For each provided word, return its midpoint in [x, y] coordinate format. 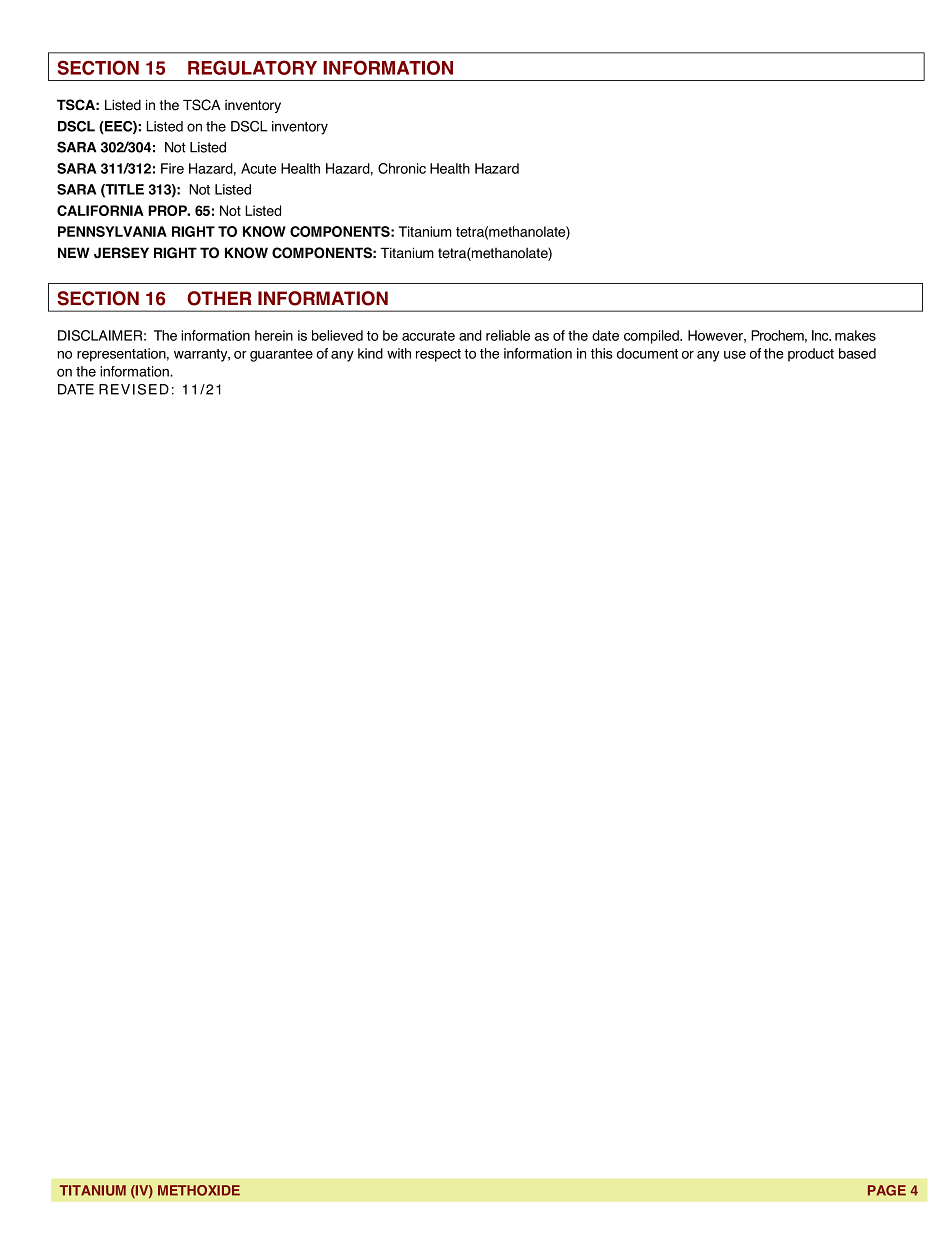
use [735, 355]
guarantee [281, 355]
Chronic [402, 168]
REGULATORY [252, 67]
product [811, 355]
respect [438, 355]
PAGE [887, 1190]
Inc [821, 335]
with [399, 353]
